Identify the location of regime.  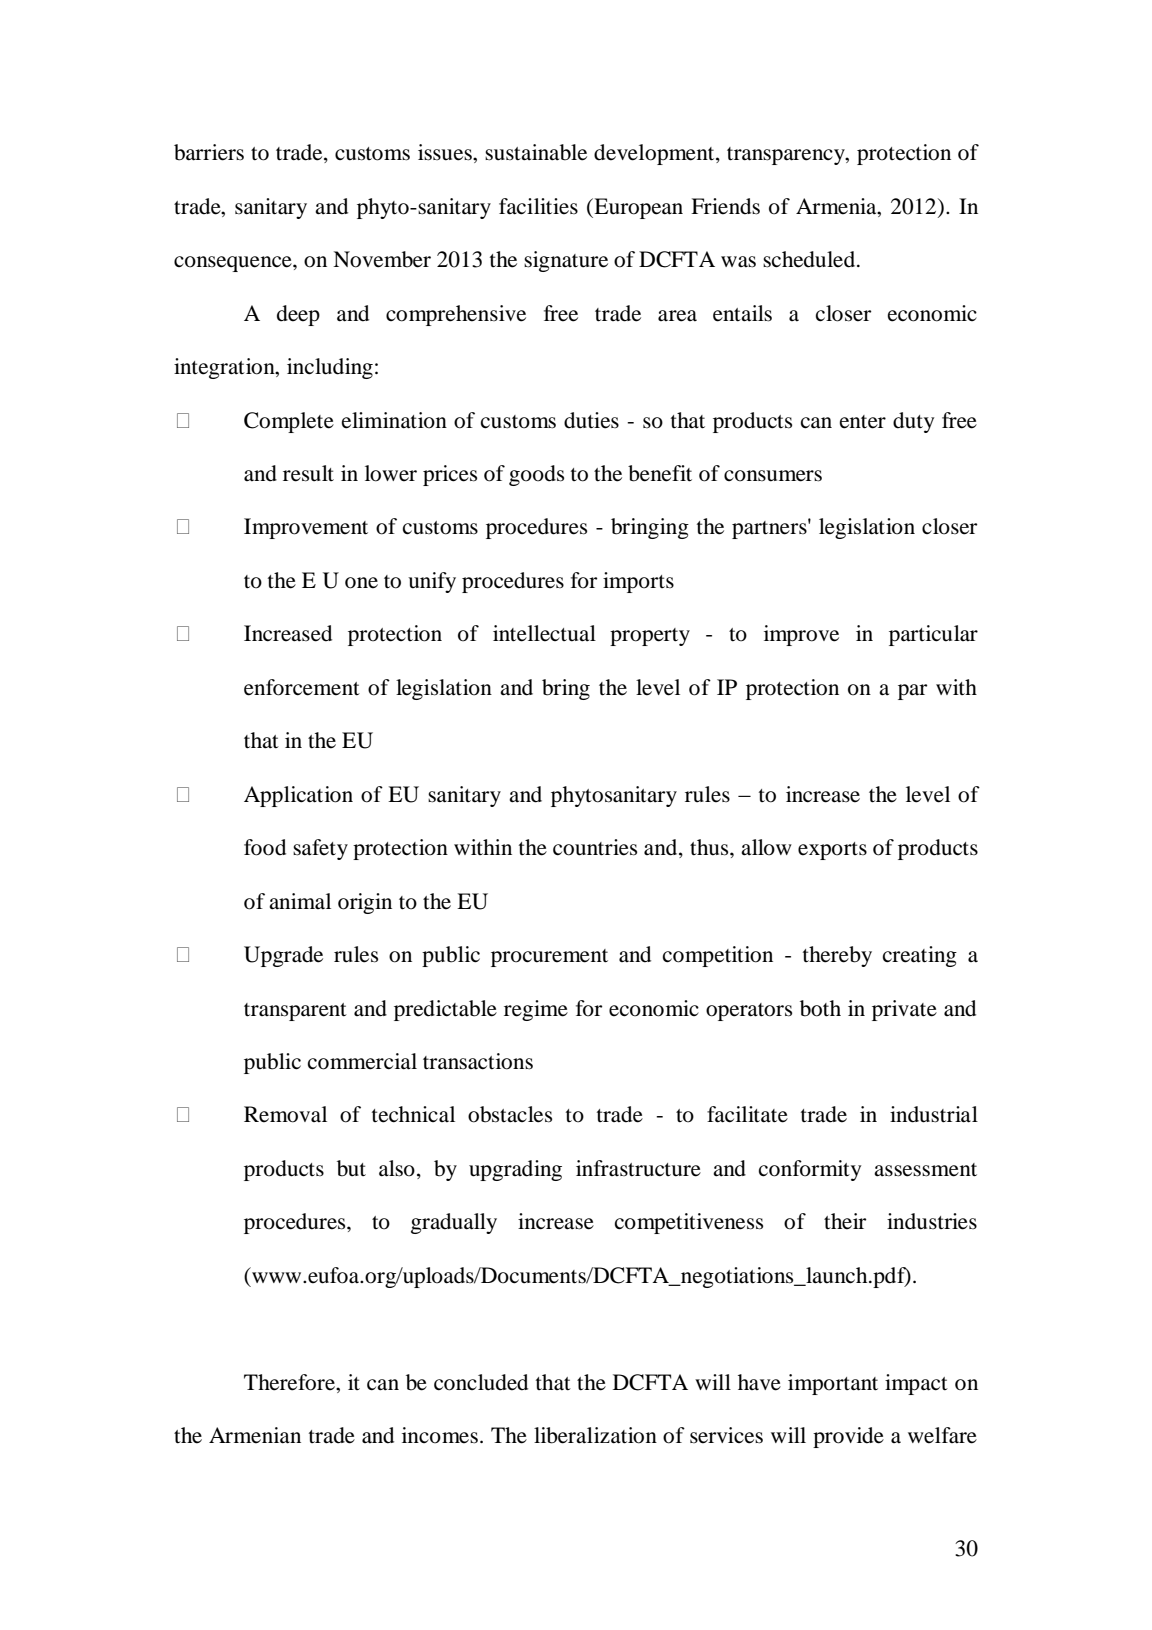
(536, 1010).
